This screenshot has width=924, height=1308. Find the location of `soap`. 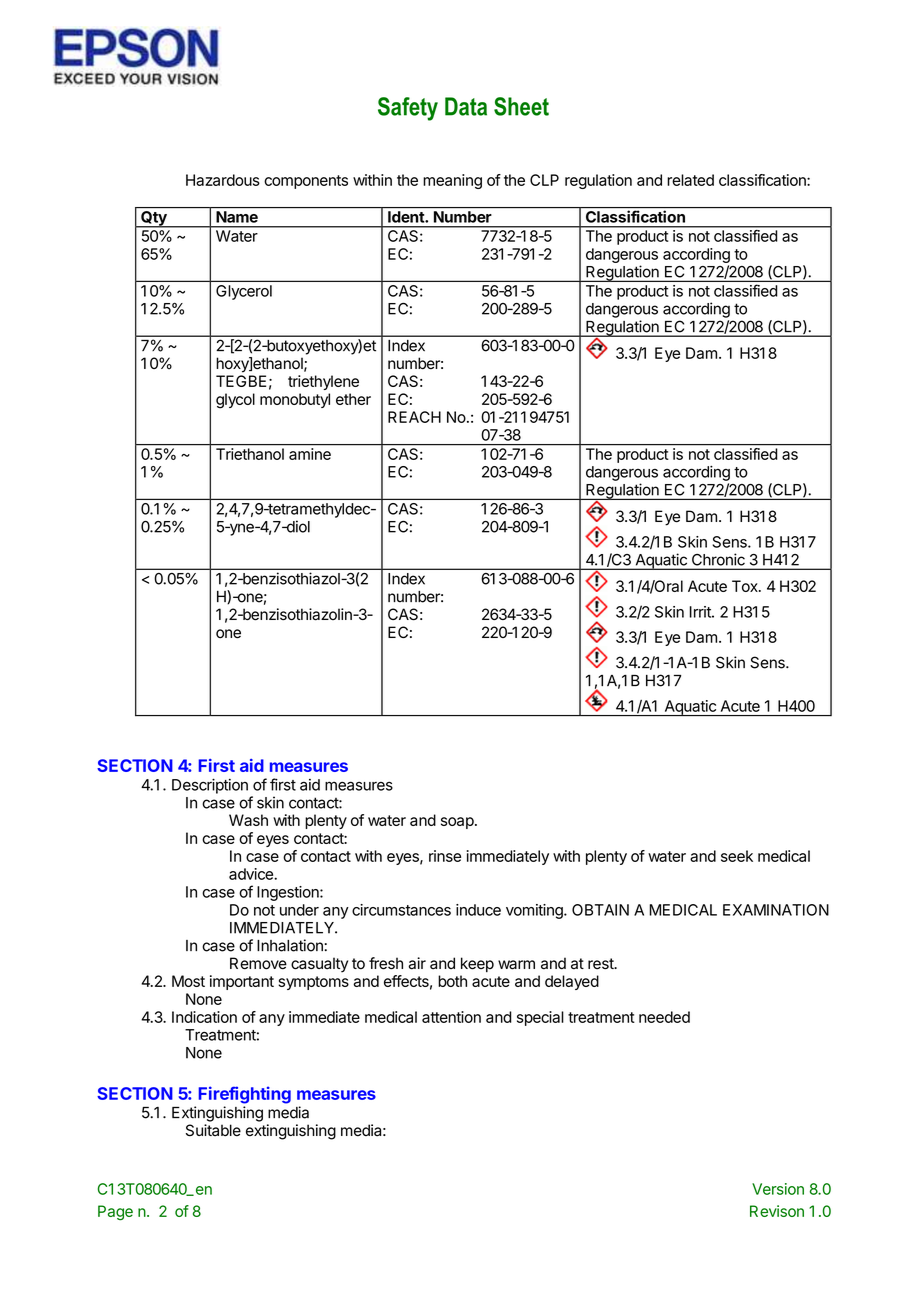

soap is located at coordinates (457, 823).
